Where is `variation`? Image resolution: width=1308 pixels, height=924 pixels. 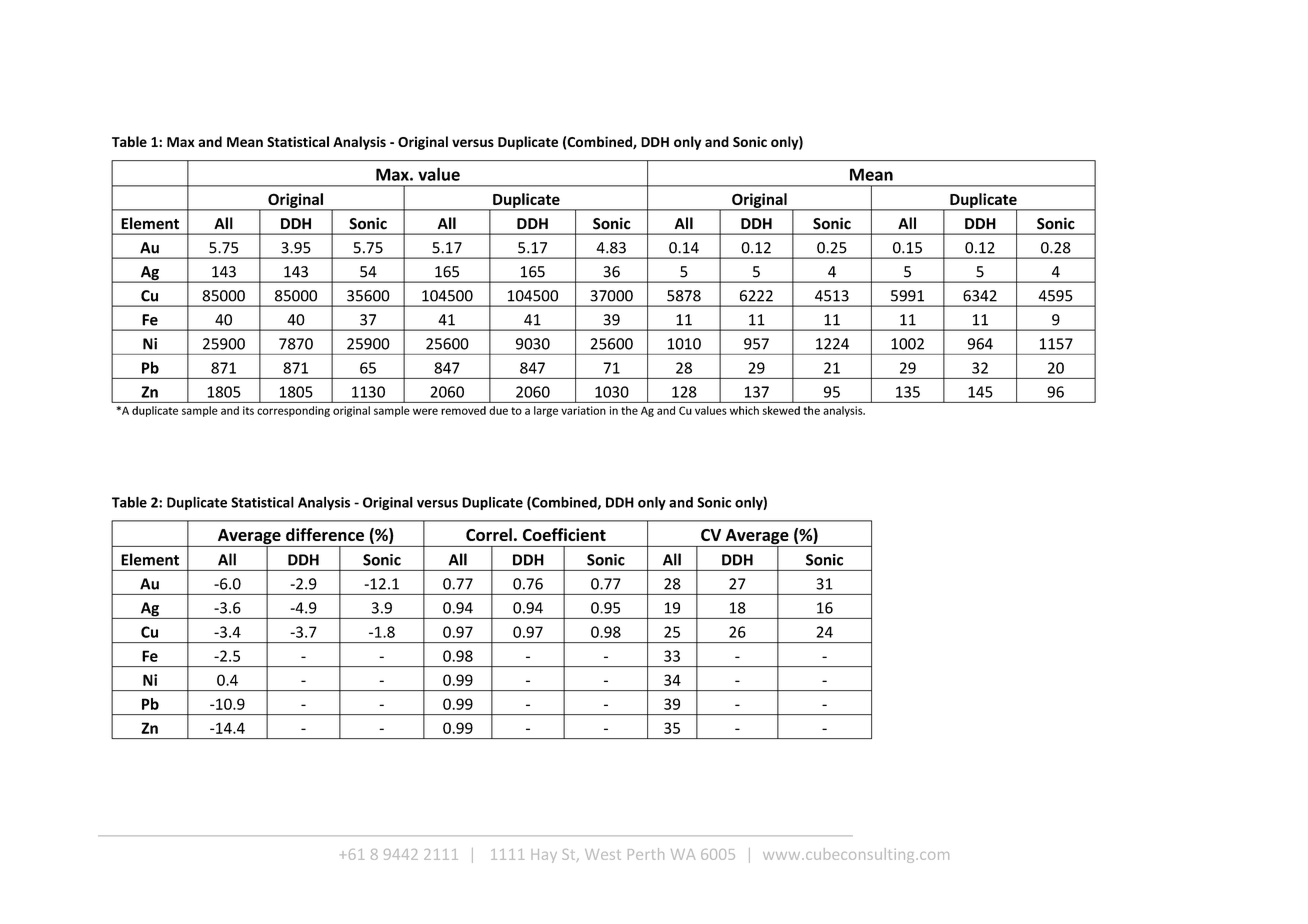
variation is located at coordinates (583, 410).
